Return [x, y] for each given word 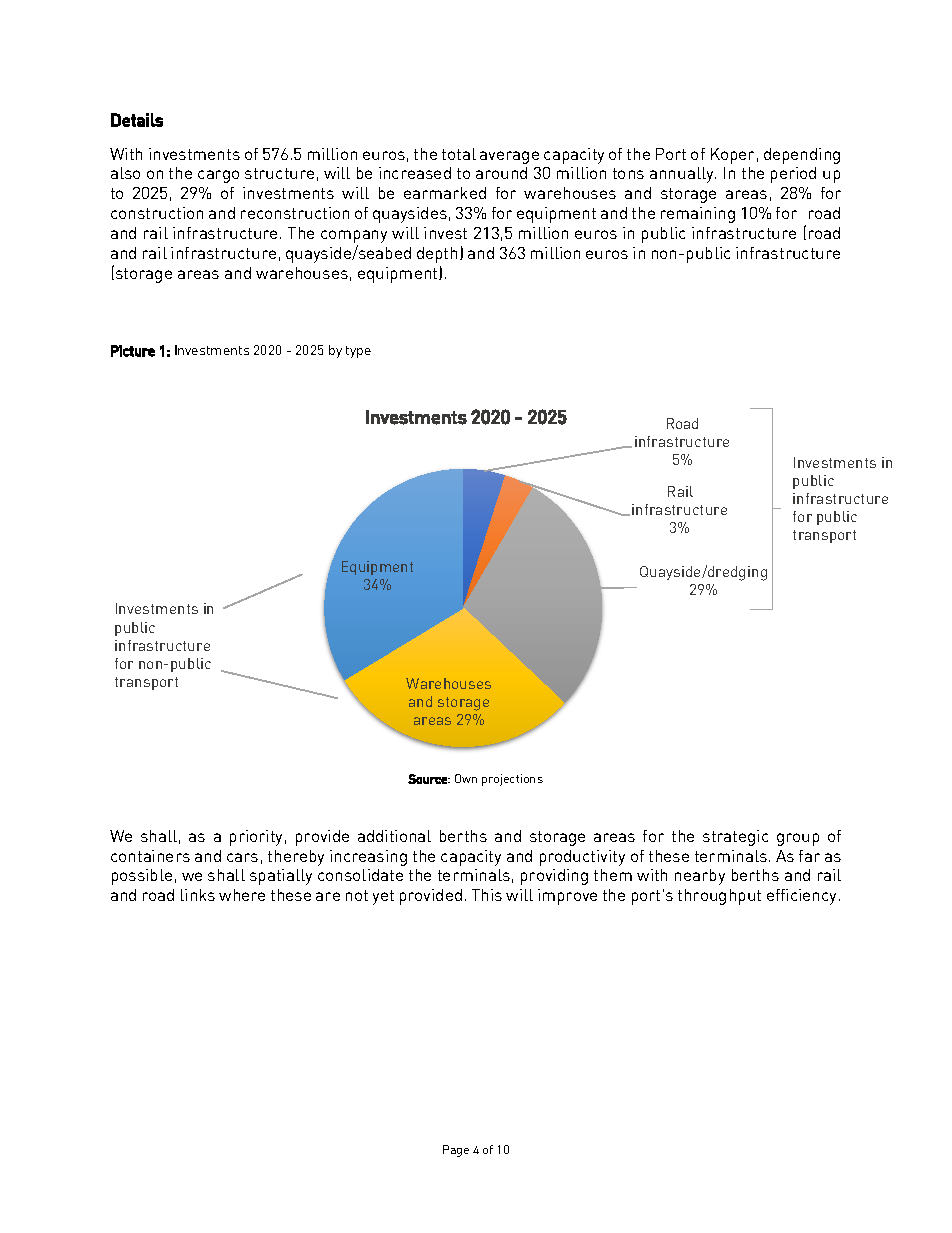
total [459, 154]
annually [683, 175]
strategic [735, 838]
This [487, 895]
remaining [698, 215]
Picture [133, 351]
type [358, 352]
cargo [218, 176]
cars [242, 857]
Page [456, 1151]
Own [466, 778]
